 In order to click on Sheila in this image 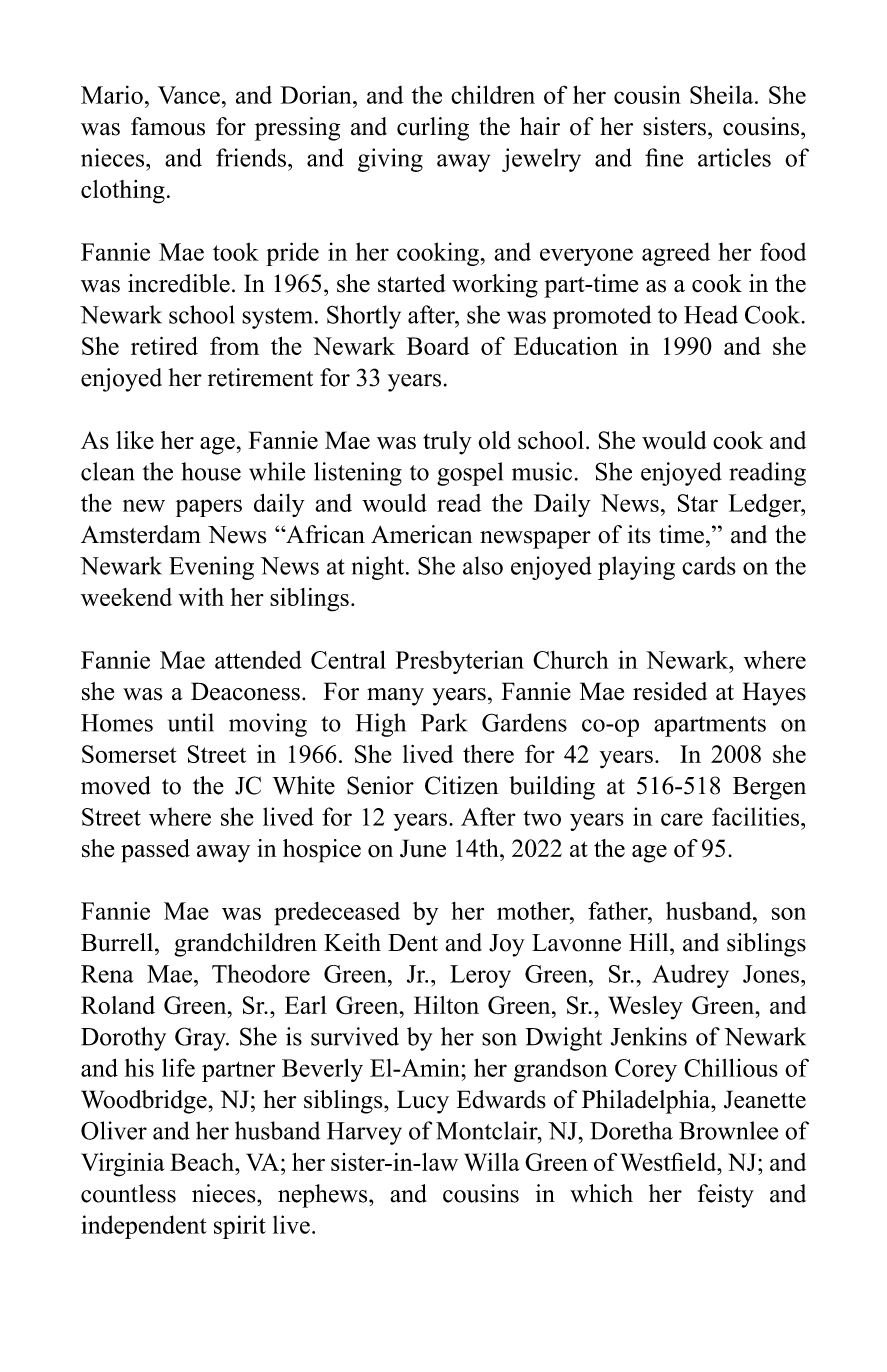, I will do `click(723, 94)`.
